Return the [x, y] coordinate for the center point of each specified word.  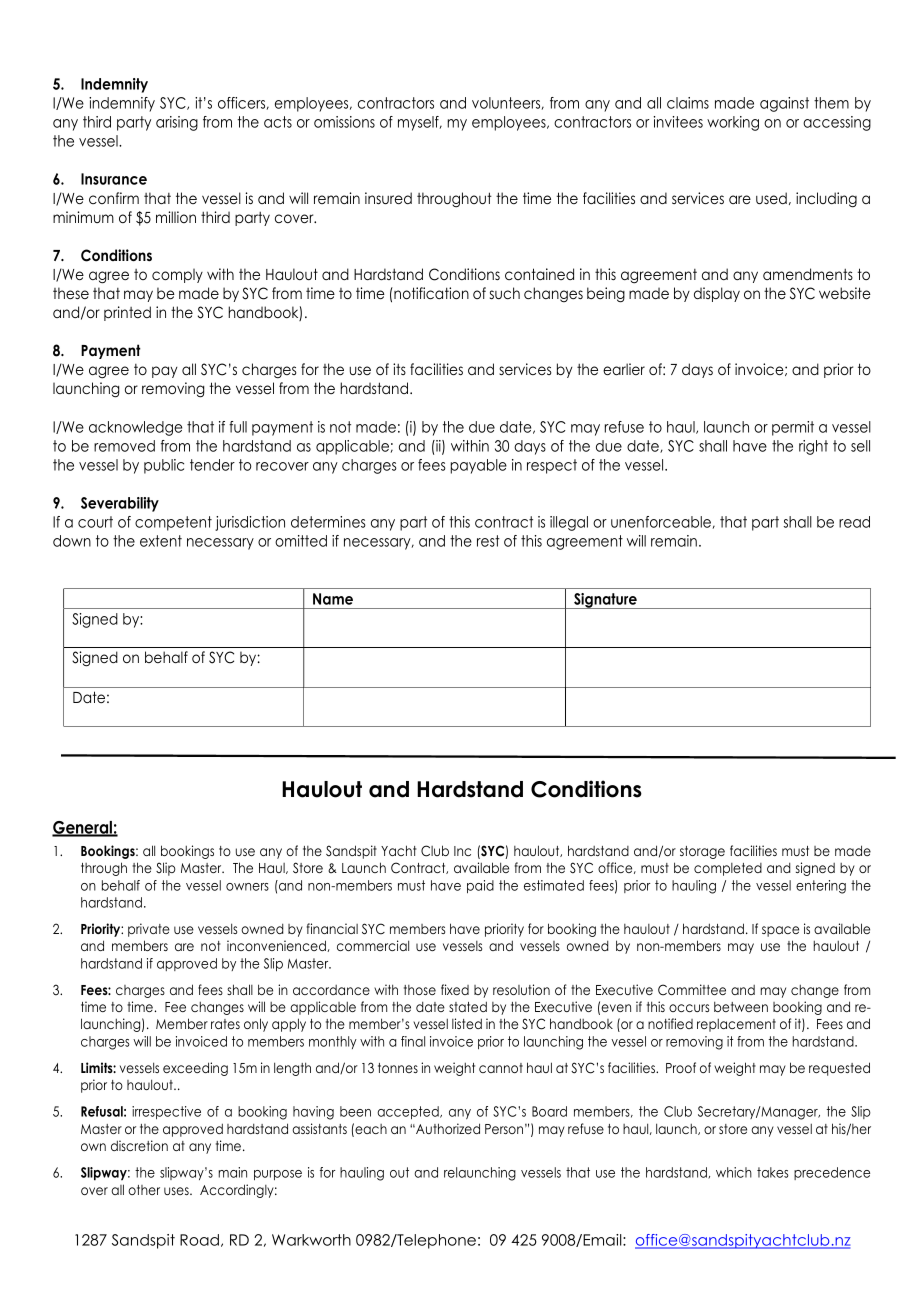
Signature [605, 601]
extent [161, 541]
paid [480, 886]
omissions [344, 122]
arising [177, 123]
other [144, 1190]
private [149, 930]
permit [793, 428]
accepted [409, 1112]
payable [479, 466]
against [784, 104]
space [780, 931]
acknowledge [135, 428]
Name [333, 599]
